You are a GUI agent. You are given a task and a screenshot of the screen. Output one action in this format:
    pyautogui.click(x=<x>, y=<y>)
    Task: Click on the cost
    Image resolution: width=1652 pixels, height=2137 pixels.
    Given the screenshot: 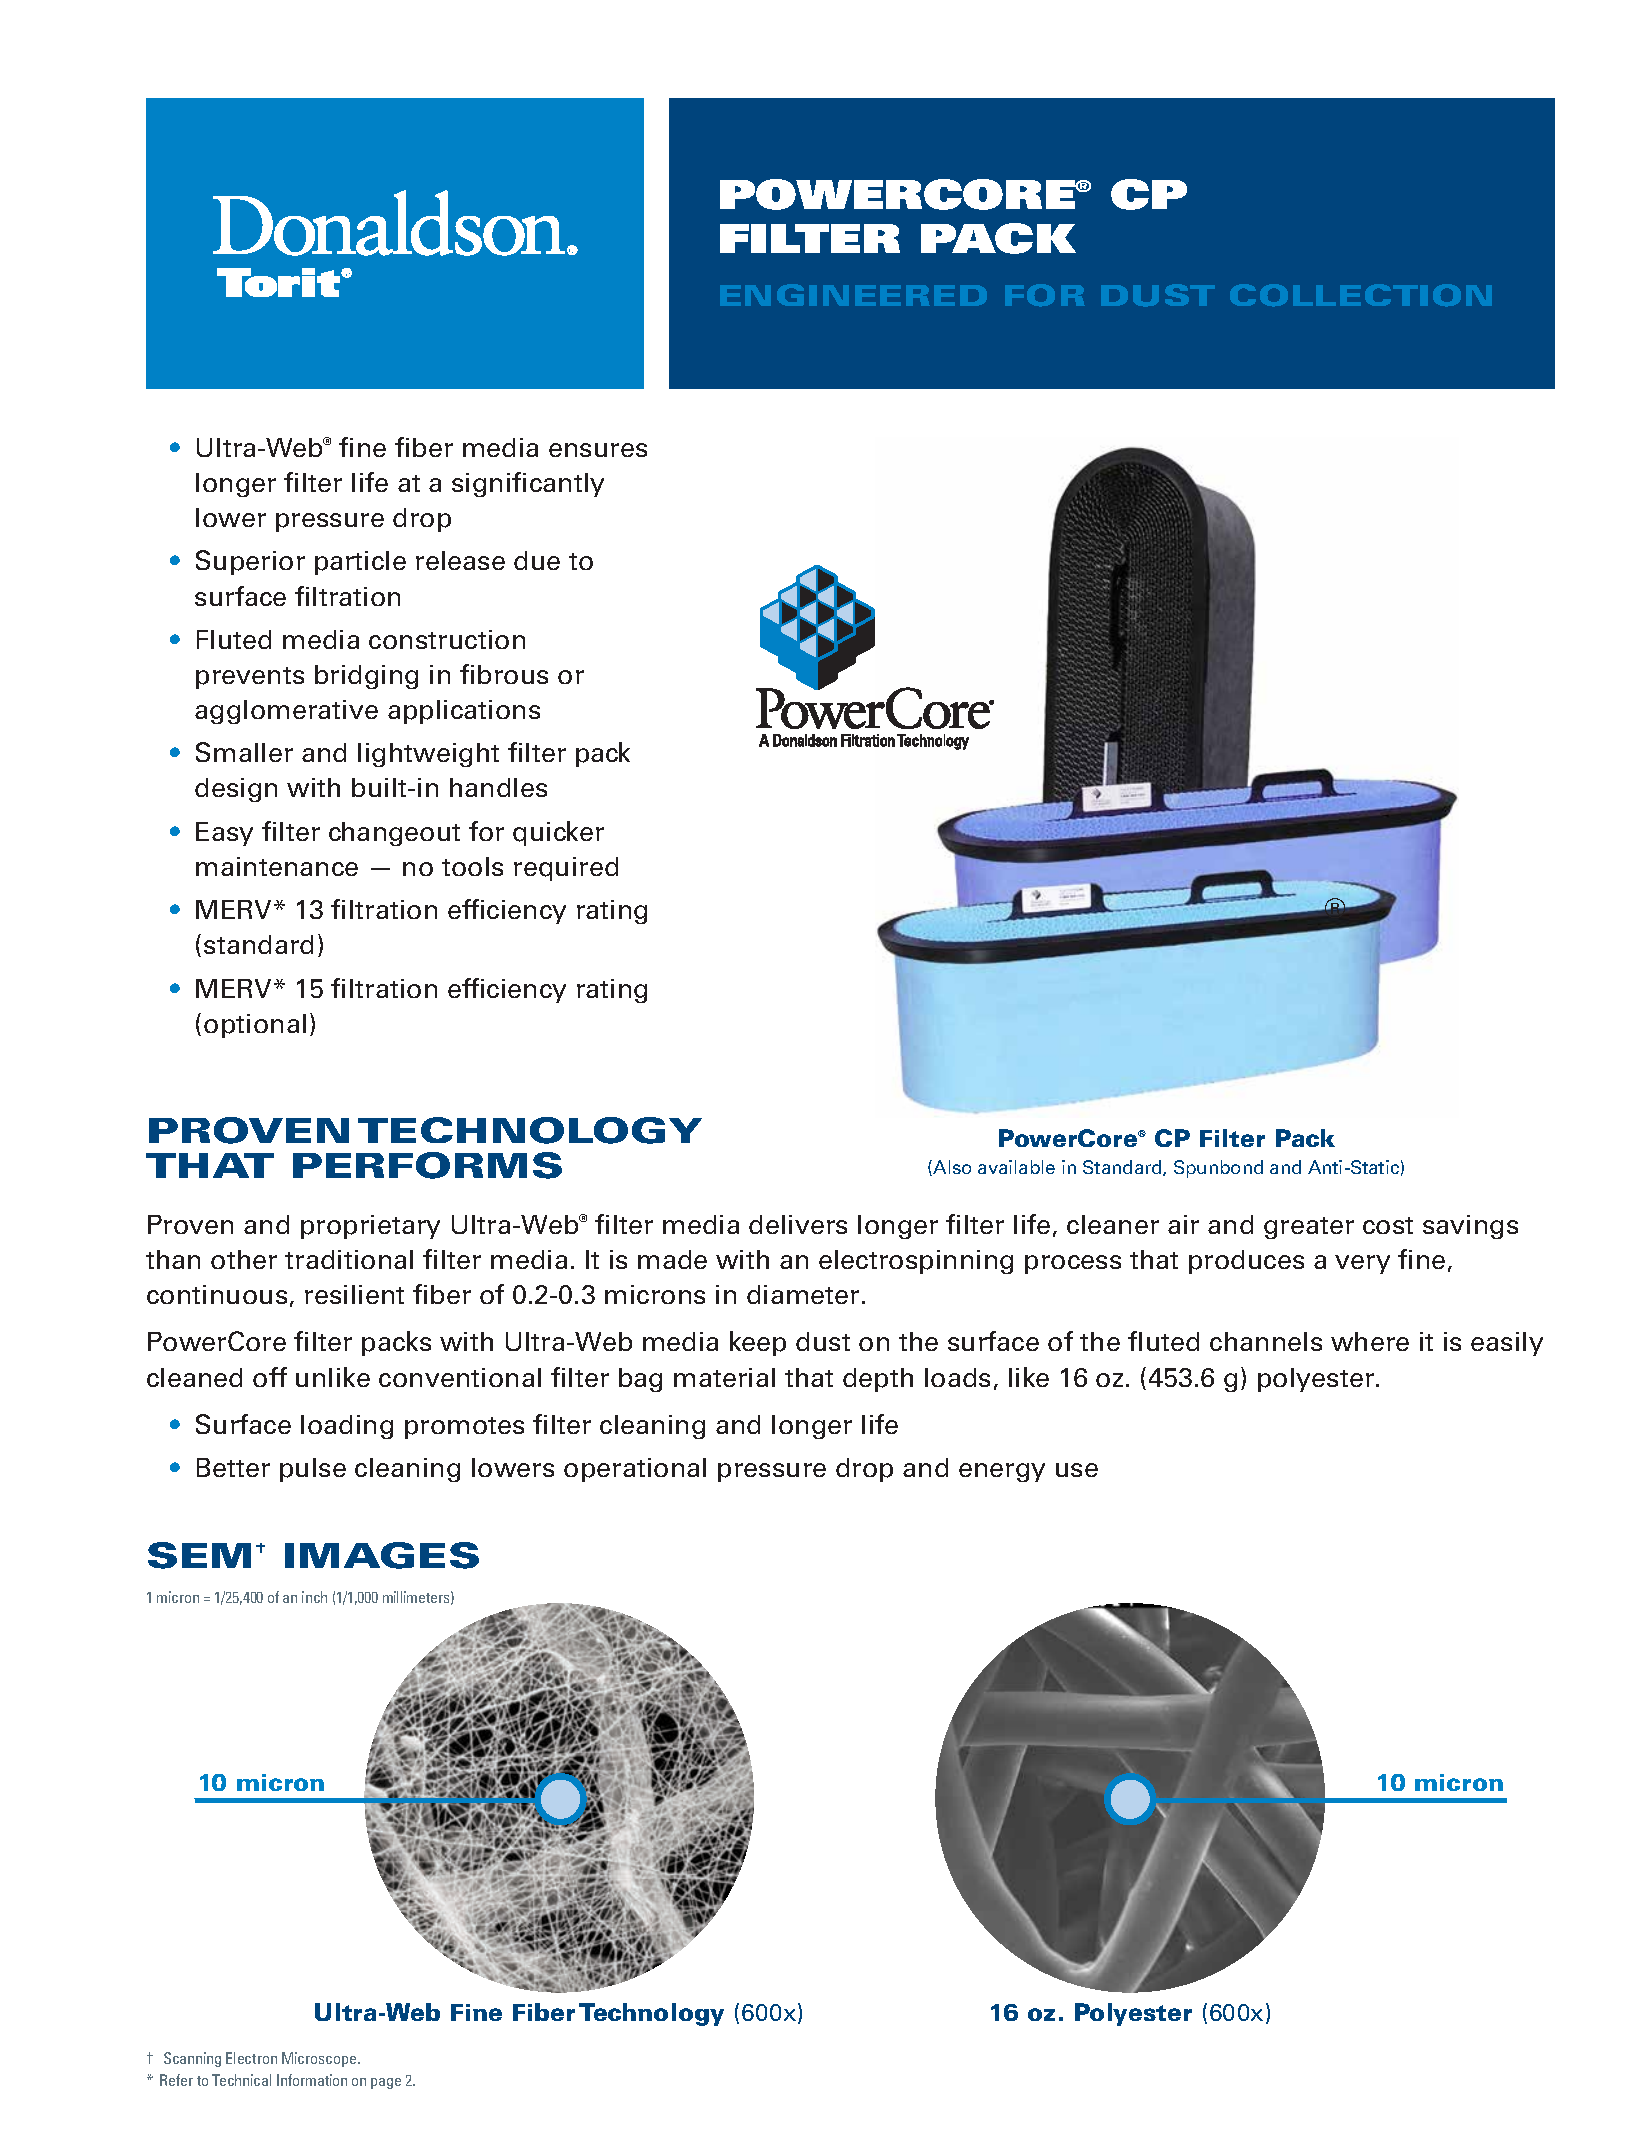 What is the action you would take?
    pyautogui.click(x=1388, y=1225)
